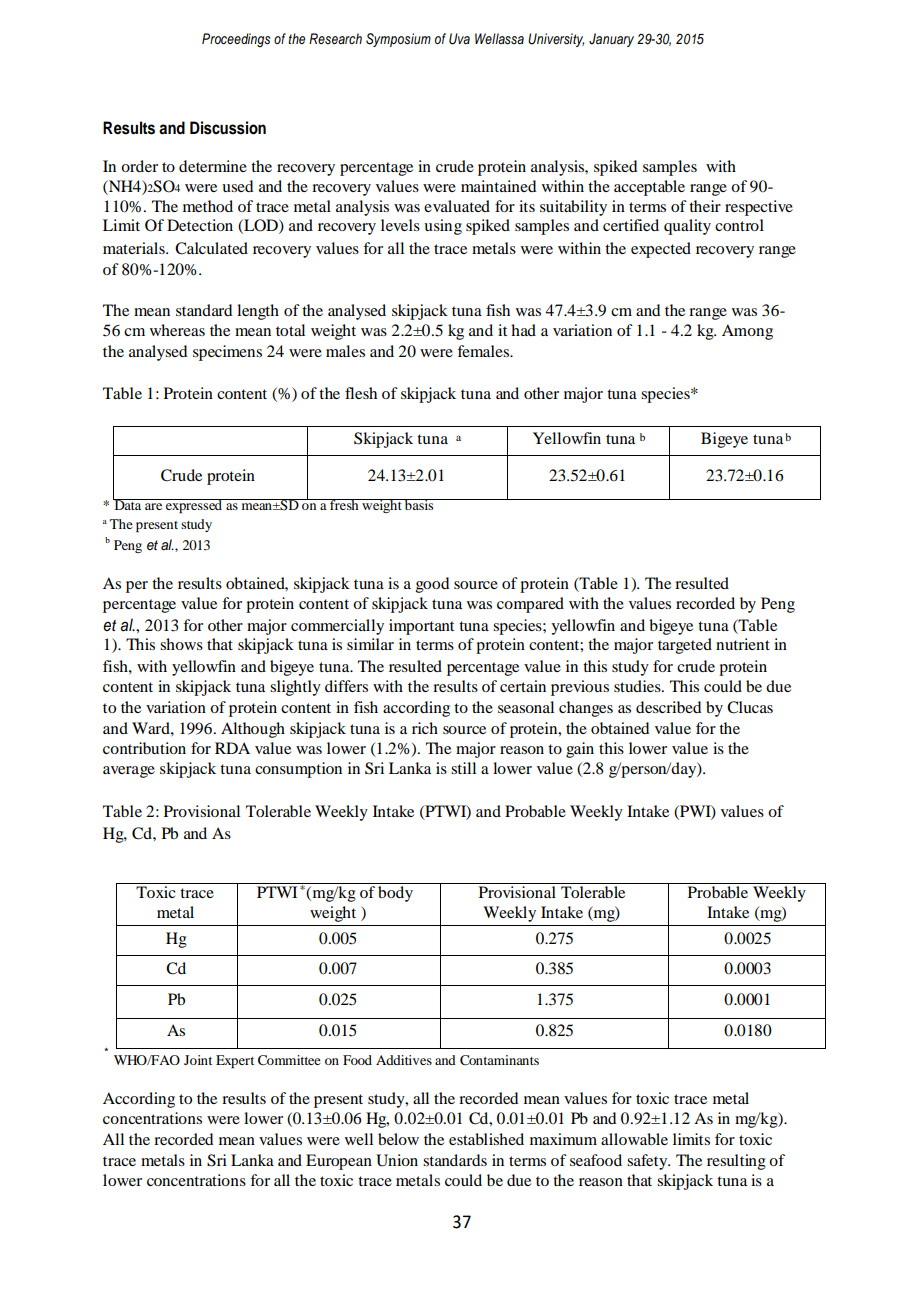 Image resolution: width=924 pixels, height=1305 pixels. Describe the element at coordinates (236, 40) in the image. I see `Proceedings` at that location.
